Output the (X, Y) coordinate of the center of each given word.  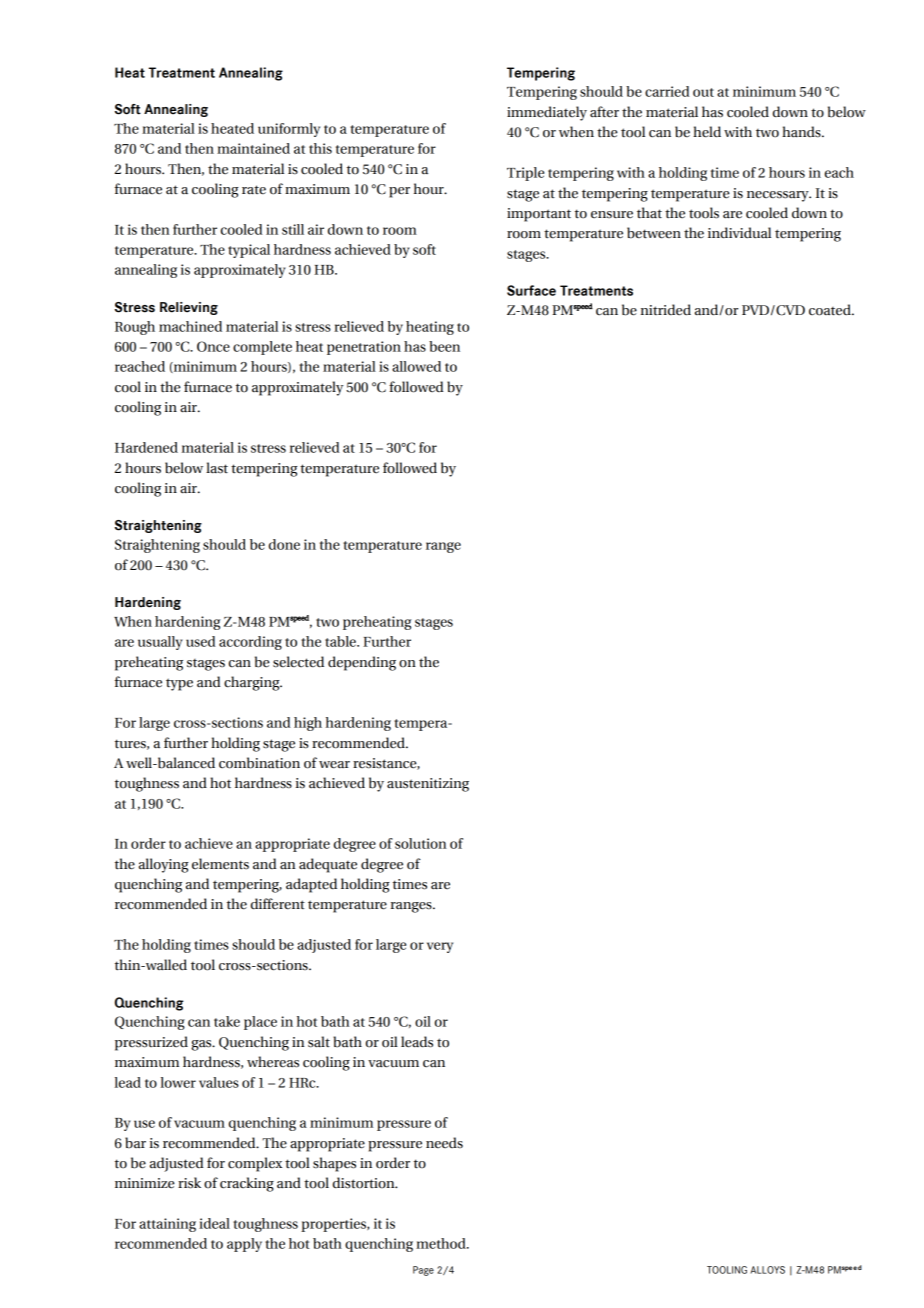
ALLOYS (768, 1270)
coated (831, 310)
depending (362, 663)
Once (213, 346)
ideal (214, 1223)
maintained (253, 148)
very (440, 947)
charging (253, 683)
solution (421, 843)
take (227, 1021)
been (444, 346)
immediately (547, 113)
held (707, 132)
